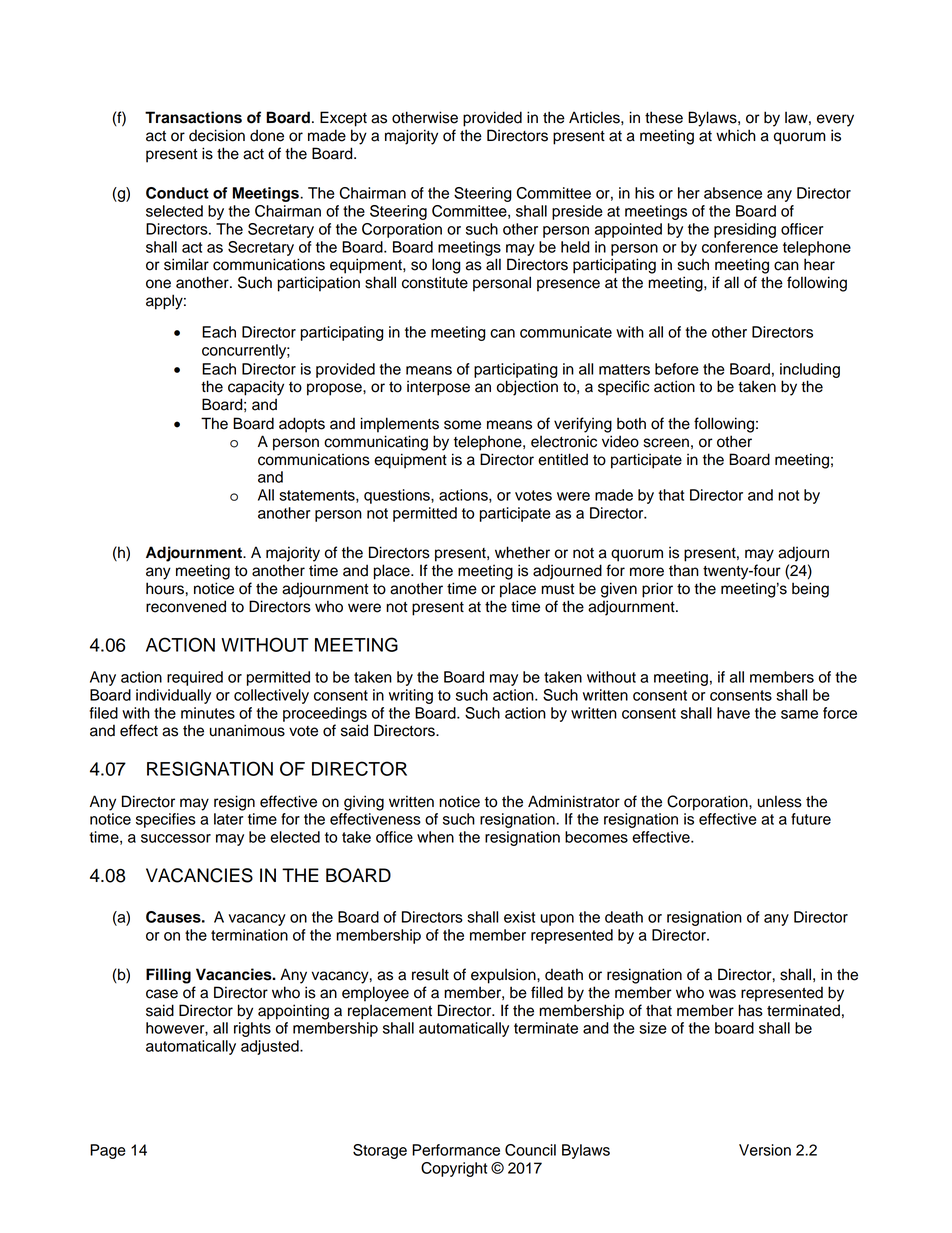 The height and width of the page is (1233, 952). What do you see at coordinates (811, 819) in the page?
I see `future` at bounding box center [811, 819].
